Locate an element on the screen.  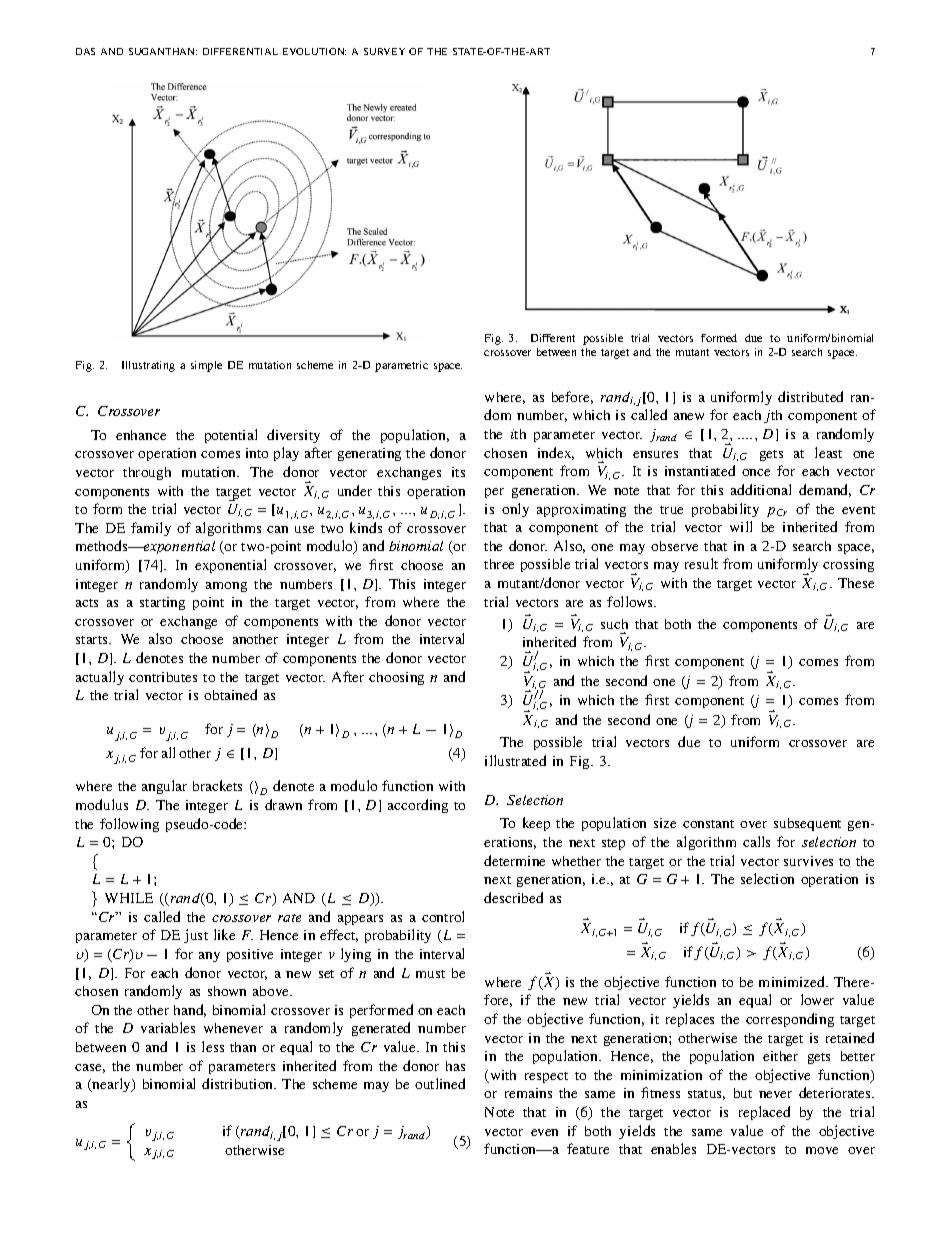
according is located at coordinates (418, 806).
